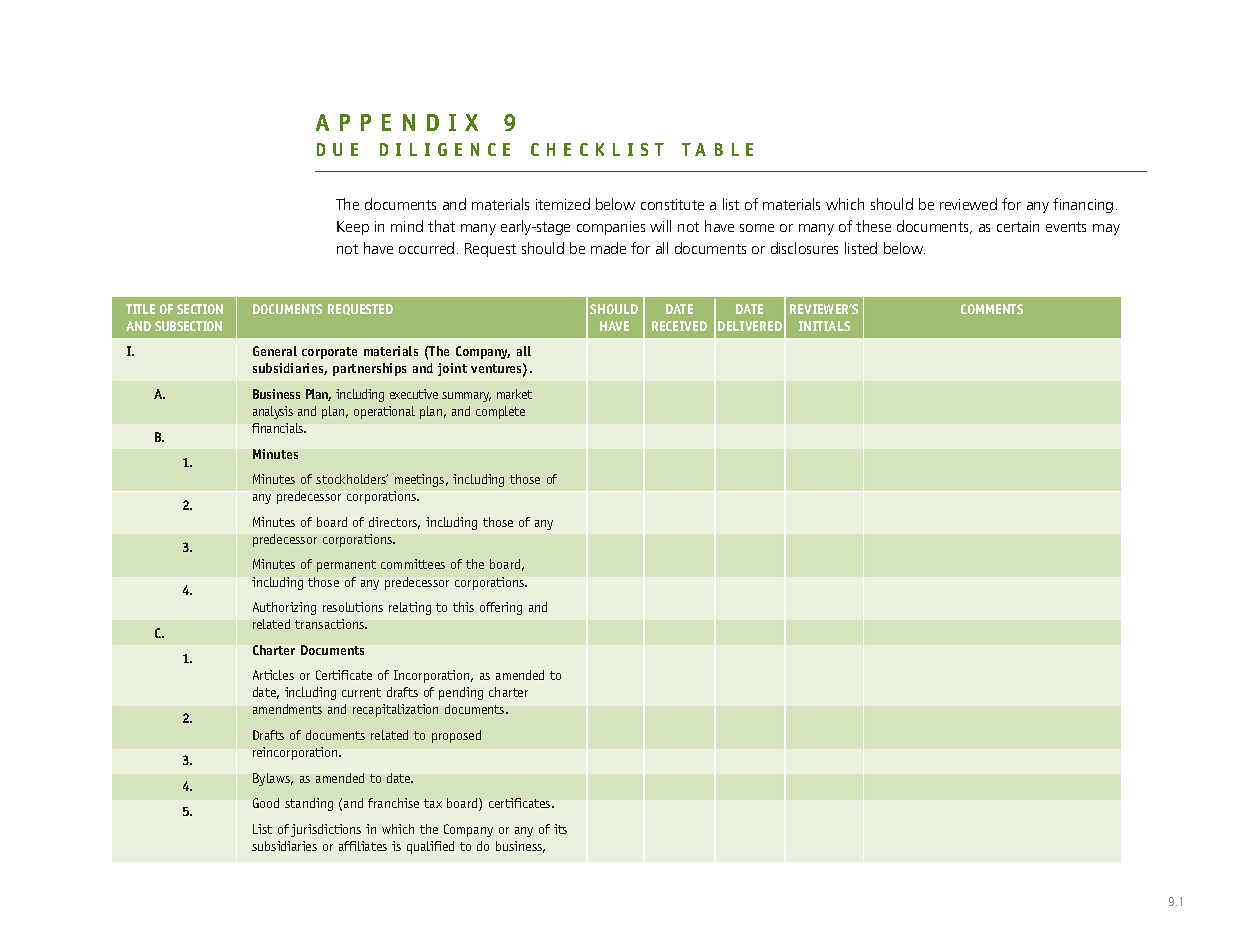  I want to click on tax, so click(433, 803).
